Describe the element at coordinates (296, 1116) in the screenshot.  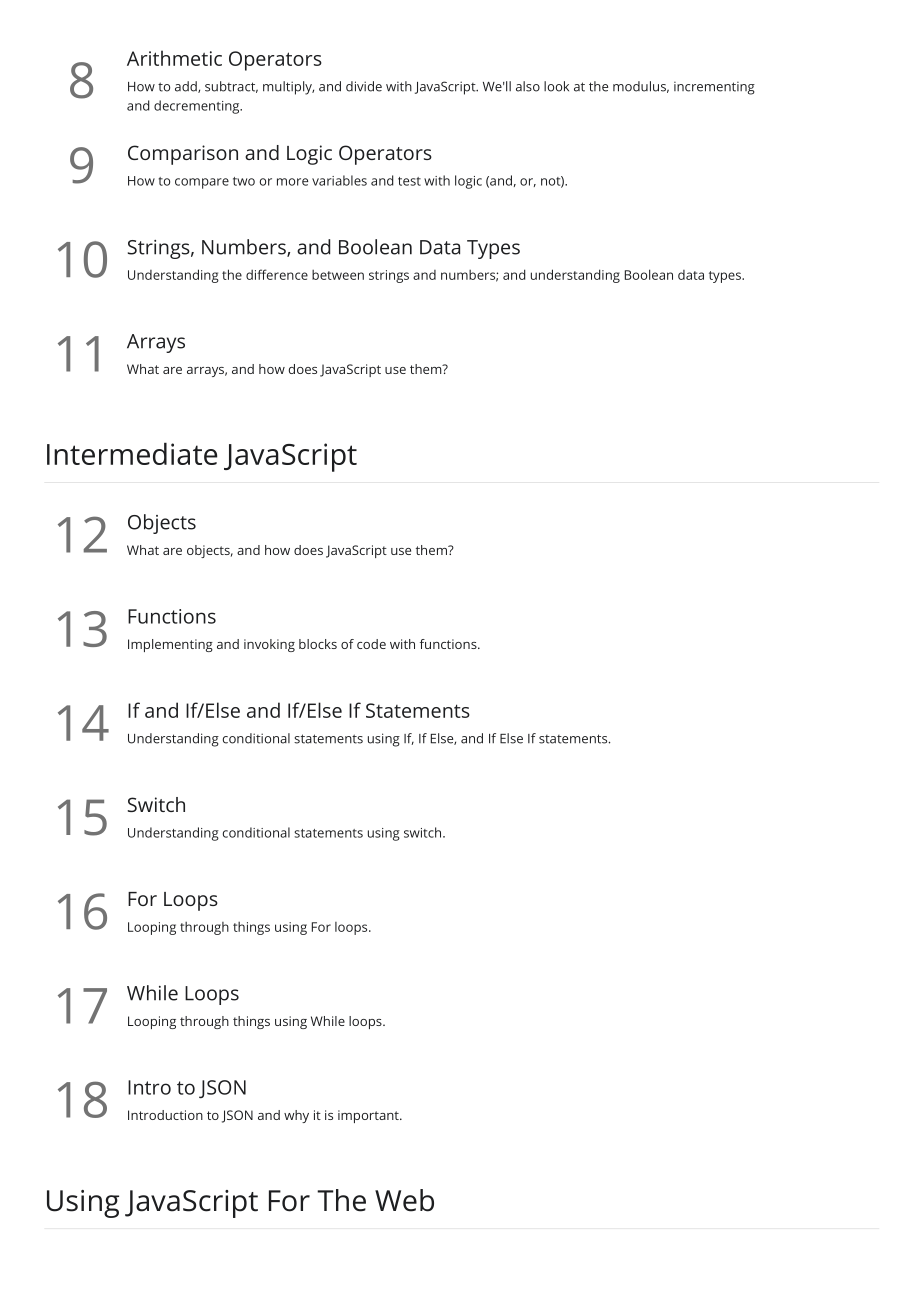
I see `why` at that location.
